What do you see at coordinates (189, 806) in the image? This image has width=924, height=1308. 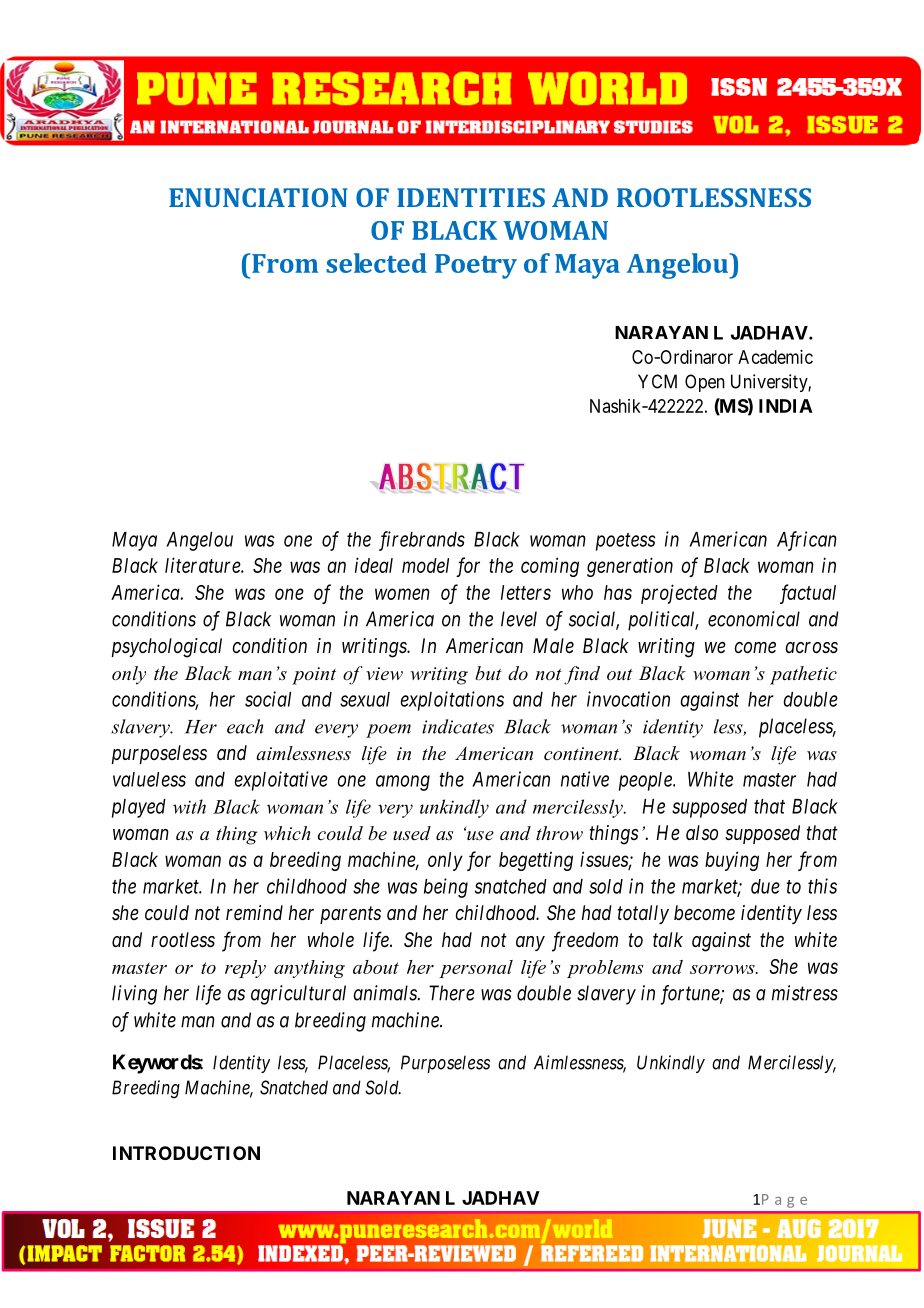 I see `with` at bounding box center [189, 806].
